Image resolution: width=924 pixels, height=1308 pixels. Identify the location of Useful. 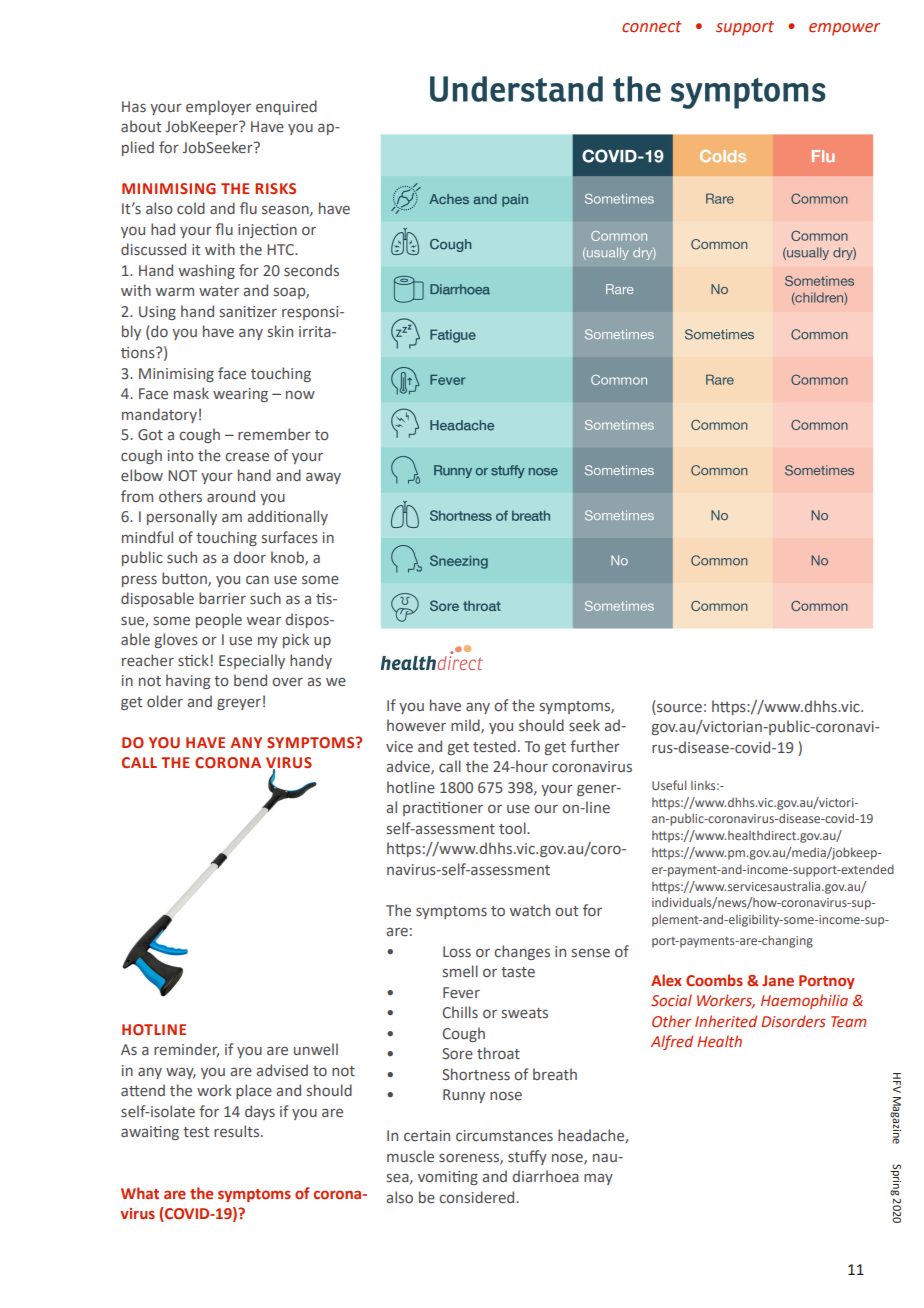
(669, 785).
